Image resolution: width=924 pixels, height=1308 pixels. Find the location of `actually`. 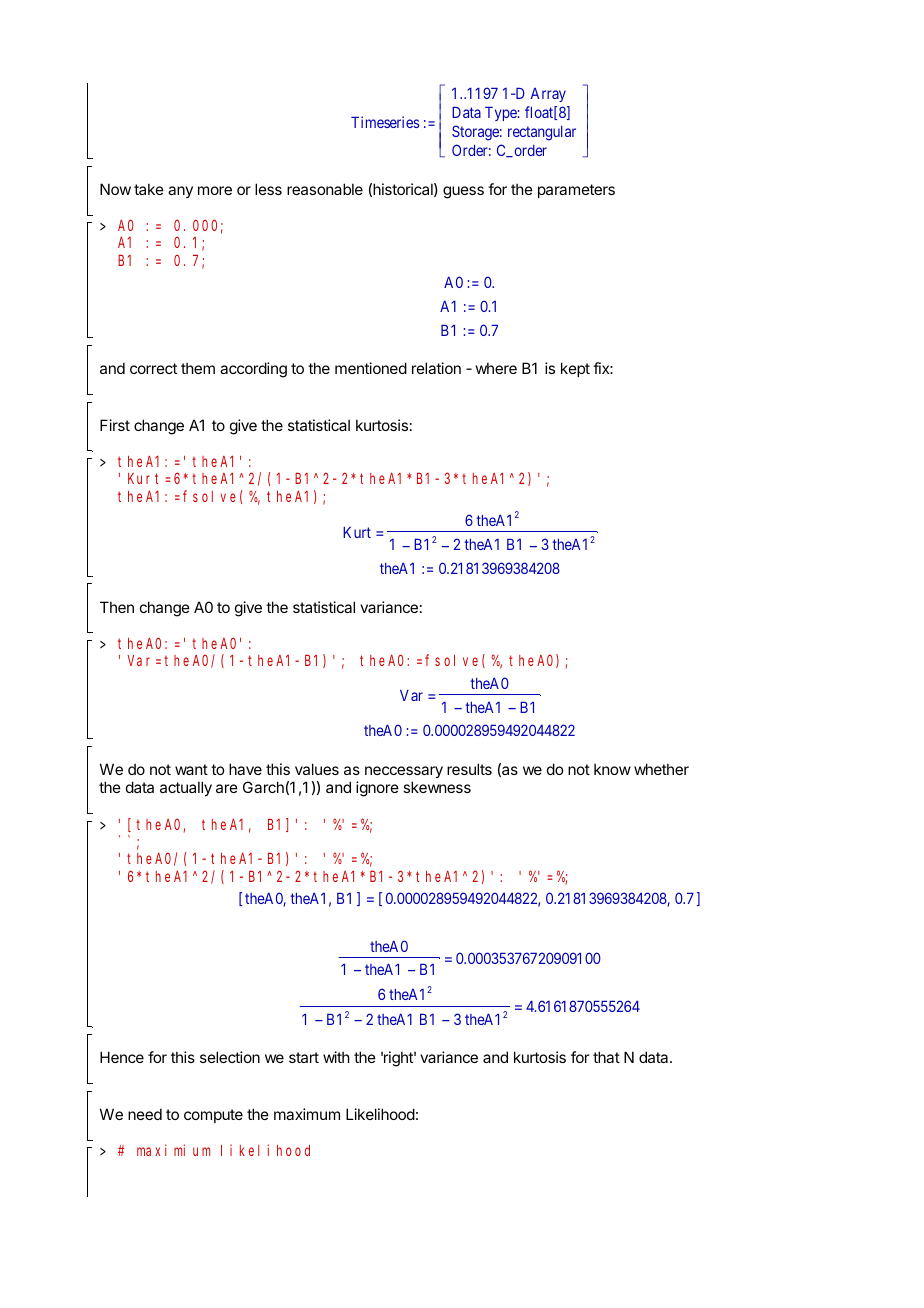

actually is located at coordinates (186, 788).
